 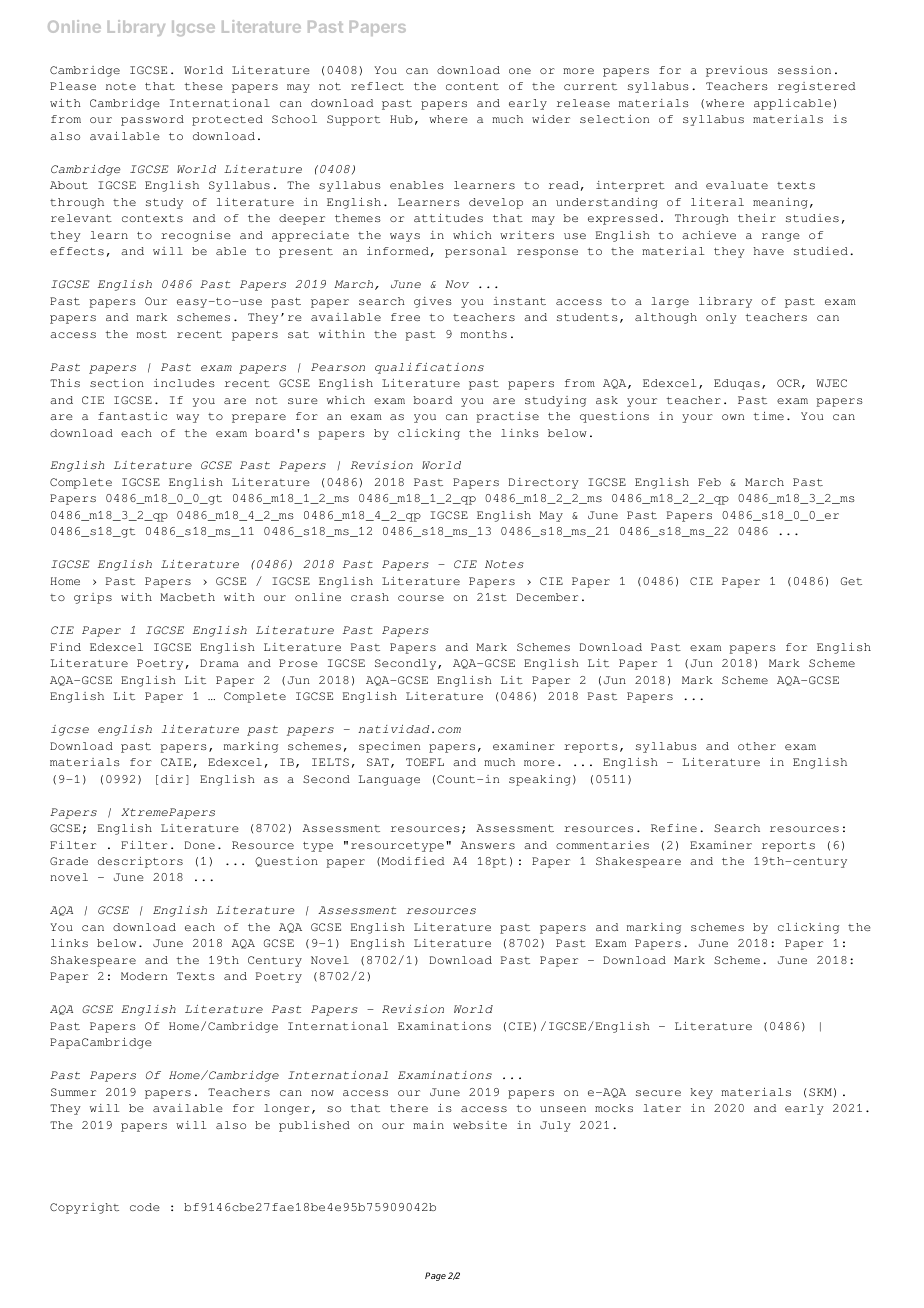 What do you see at coordinates (488, 845) in the screenshot?
I see `Answers` at bounding box center [488, 845].
